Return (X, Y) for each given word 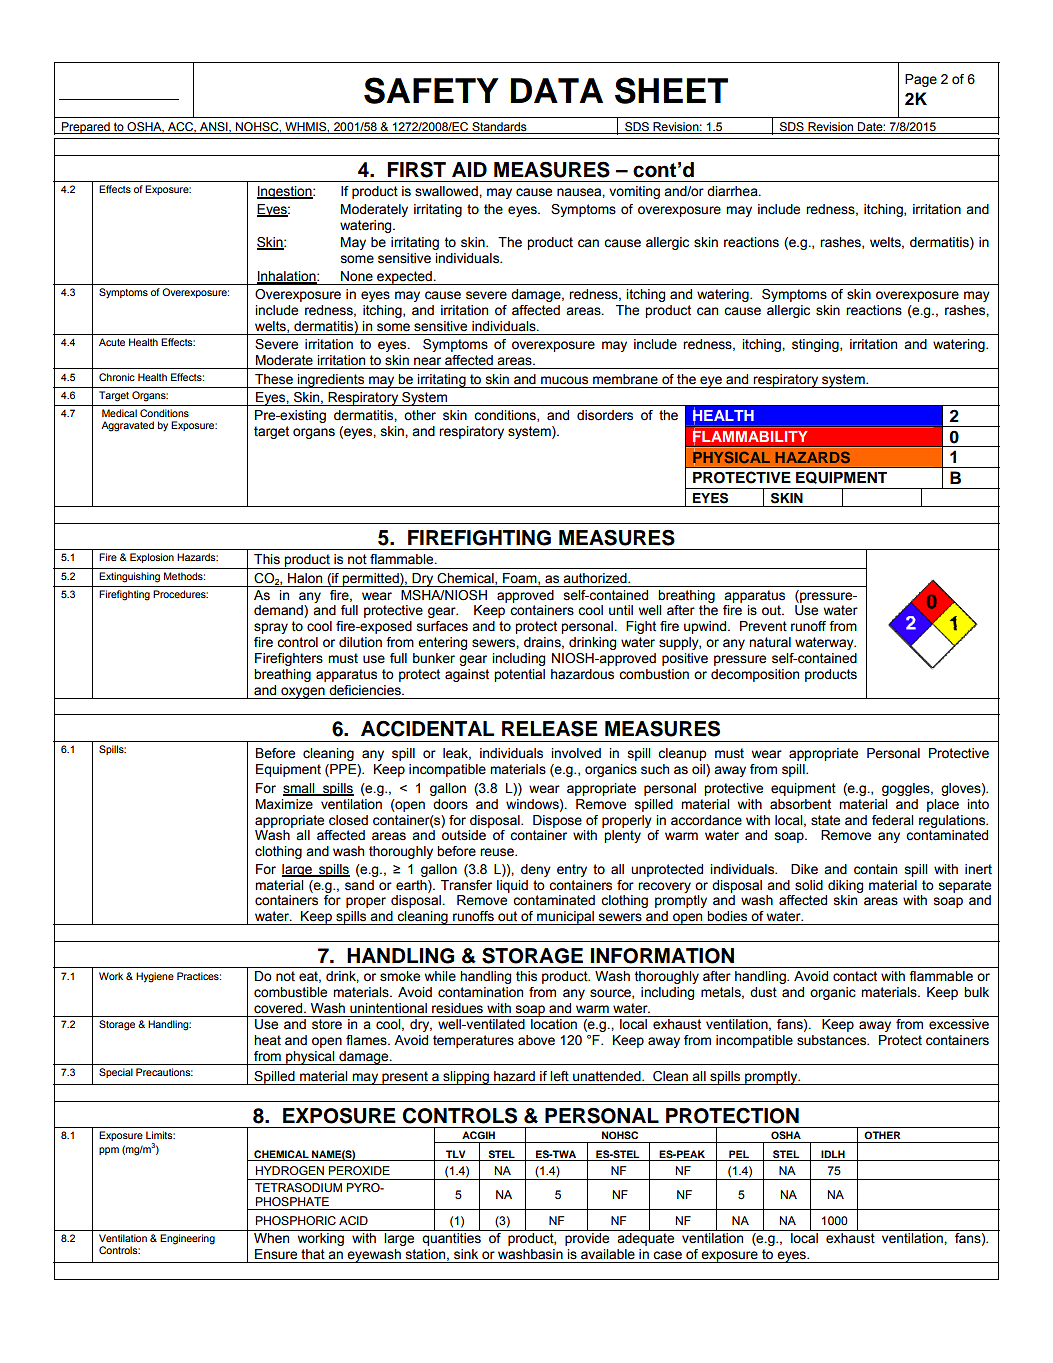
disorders (605, 415)
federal (893, 820)
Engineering (187, 1239)
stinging (816, 345)
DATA (557, 90)
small (300, 789)
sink (466, 1254)
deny (536, 870)
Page (921, 80)
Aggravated (127, 426)
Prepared (85, 128)
